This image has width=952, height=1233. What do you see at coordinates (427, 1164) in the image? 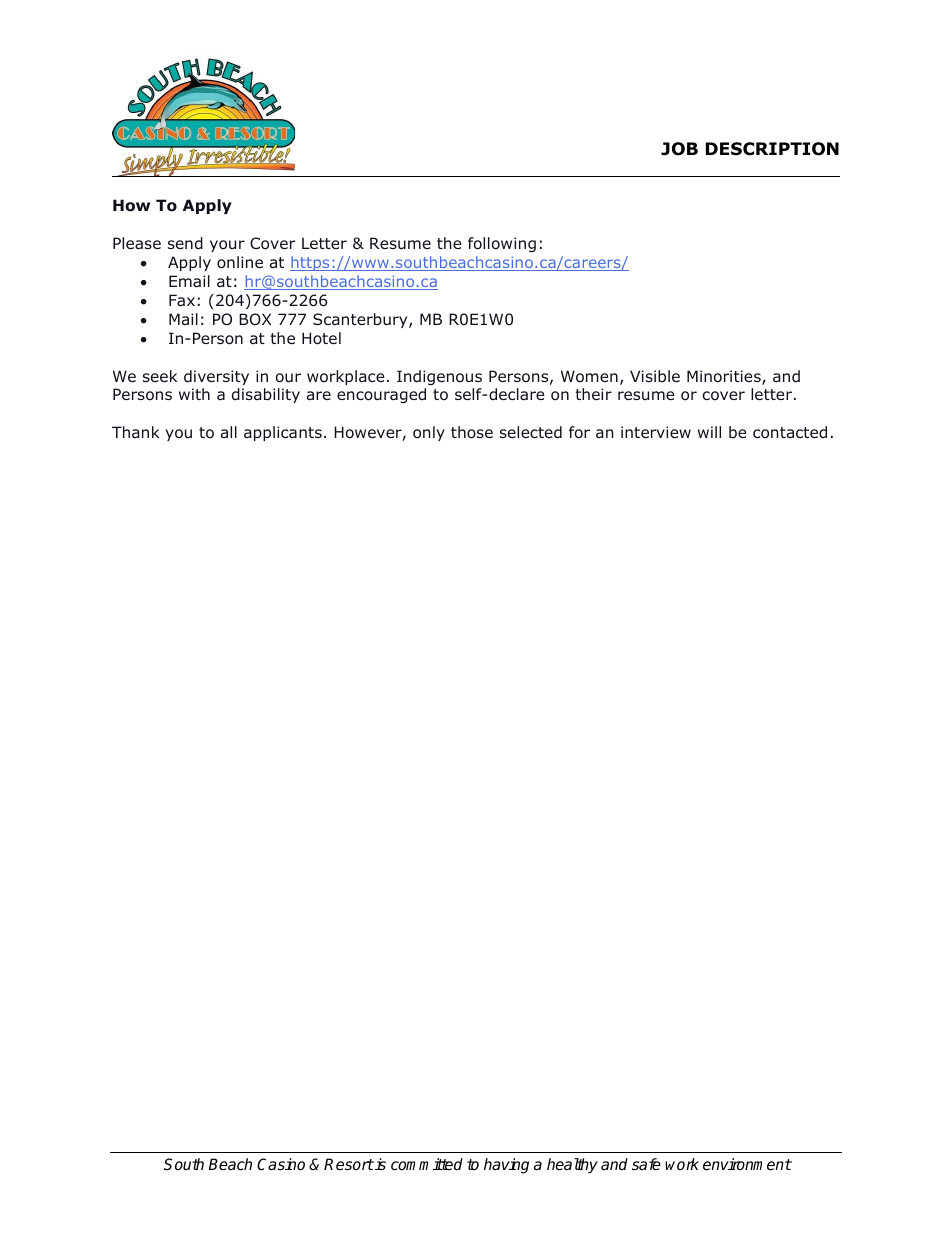
I see `committed` at bounding box center [427, 1164].
